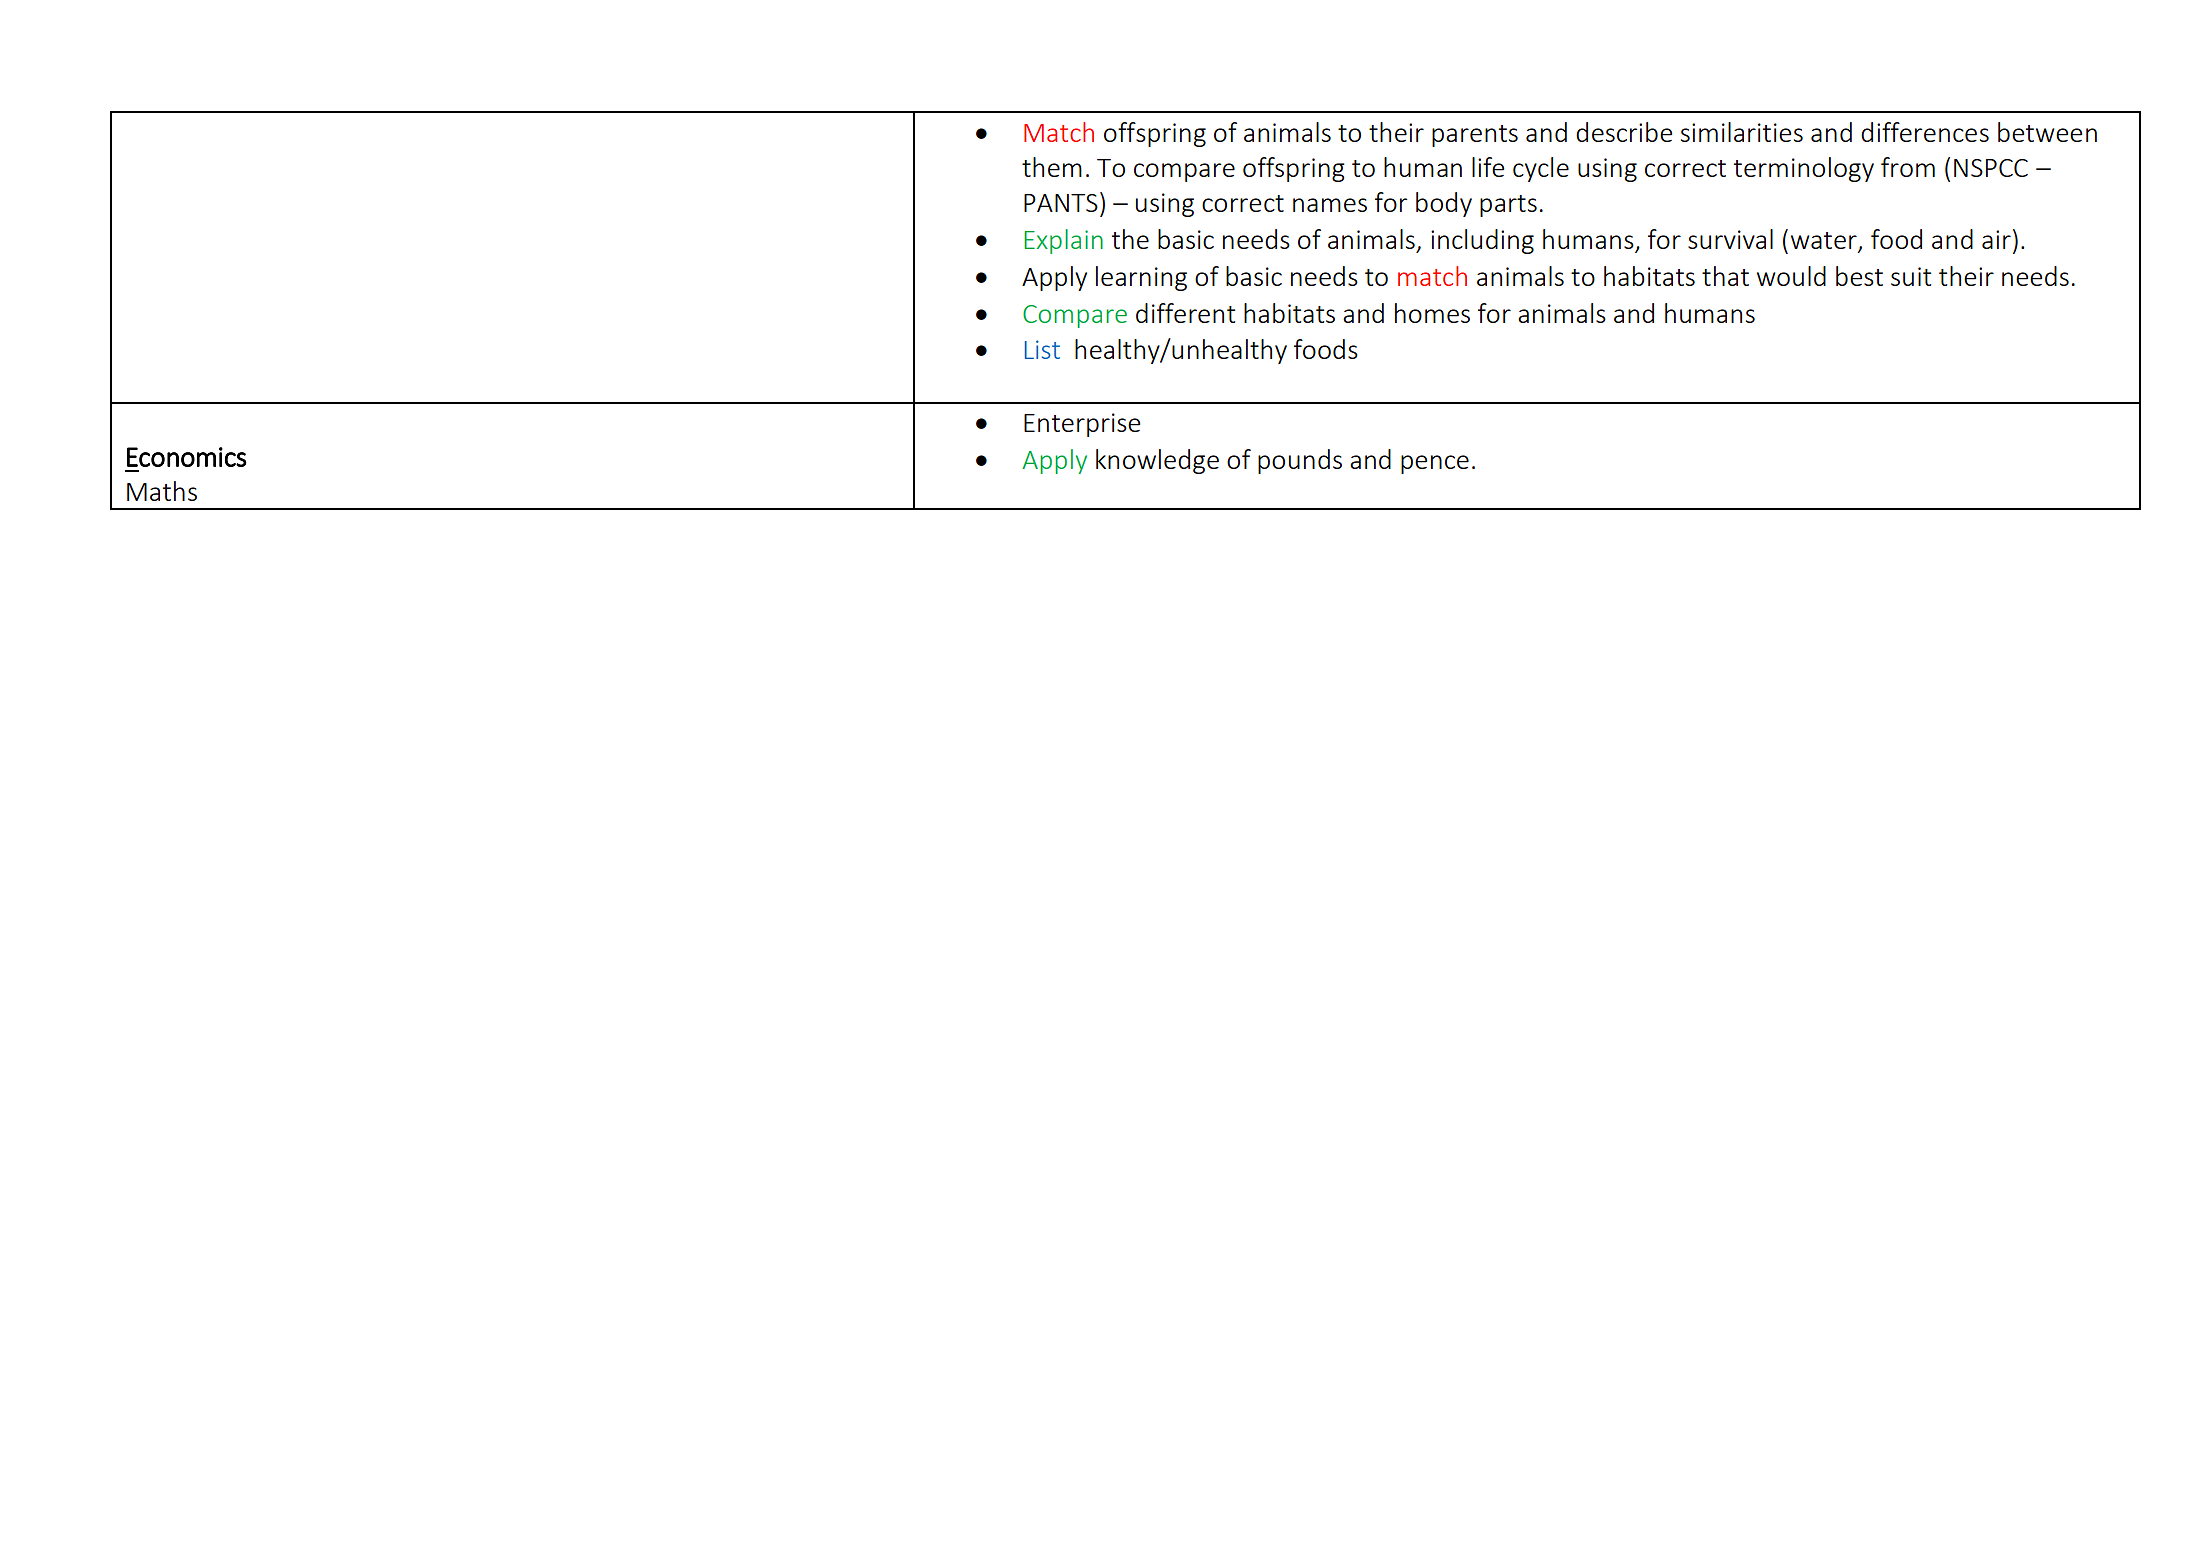 This page has width=2207, height=1561. Describe the element at coordinates (1042, 349) in the page. I see `List` at that location.
